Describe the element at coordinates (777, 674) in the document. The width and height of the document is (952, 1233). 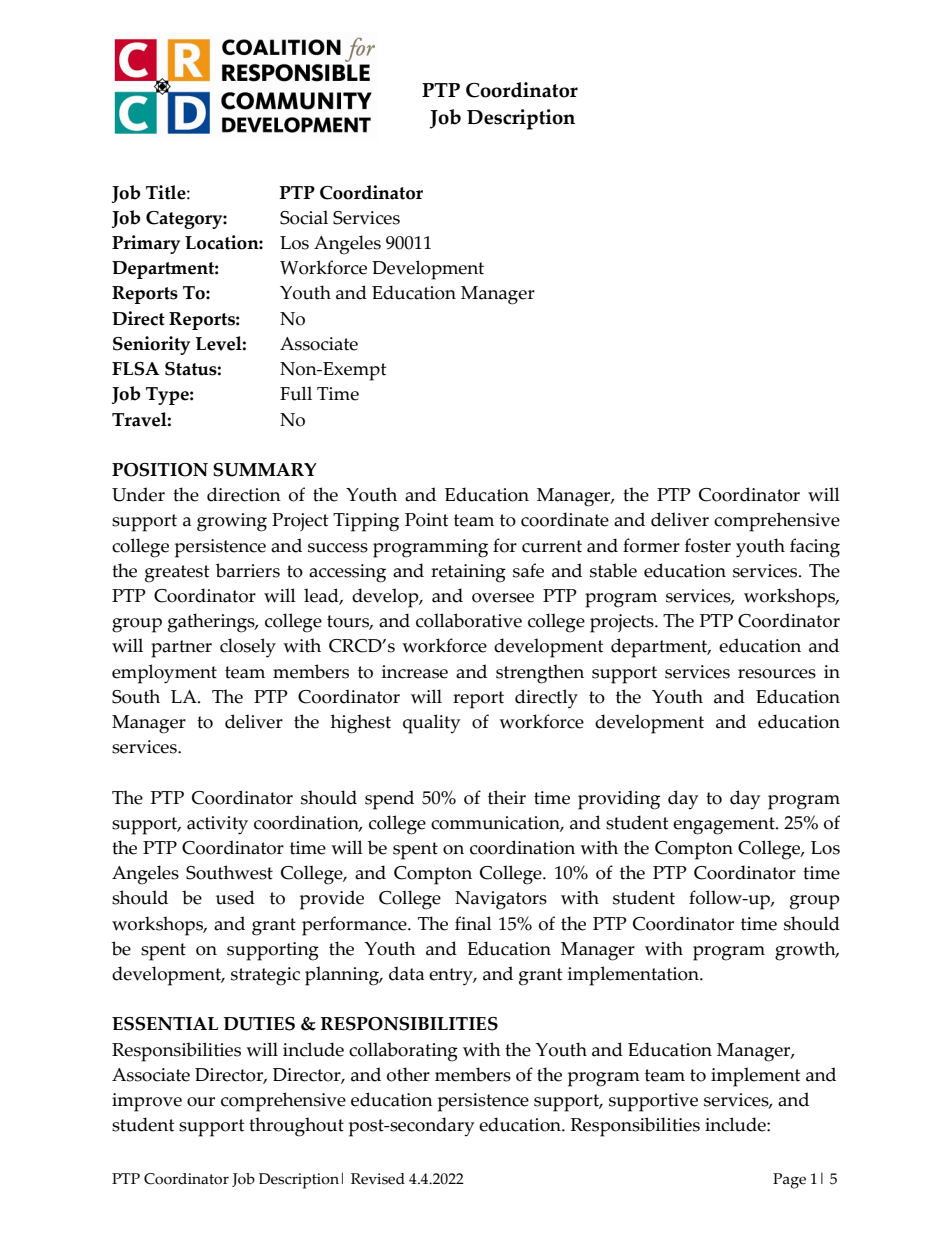
I see `resources` at that location.
